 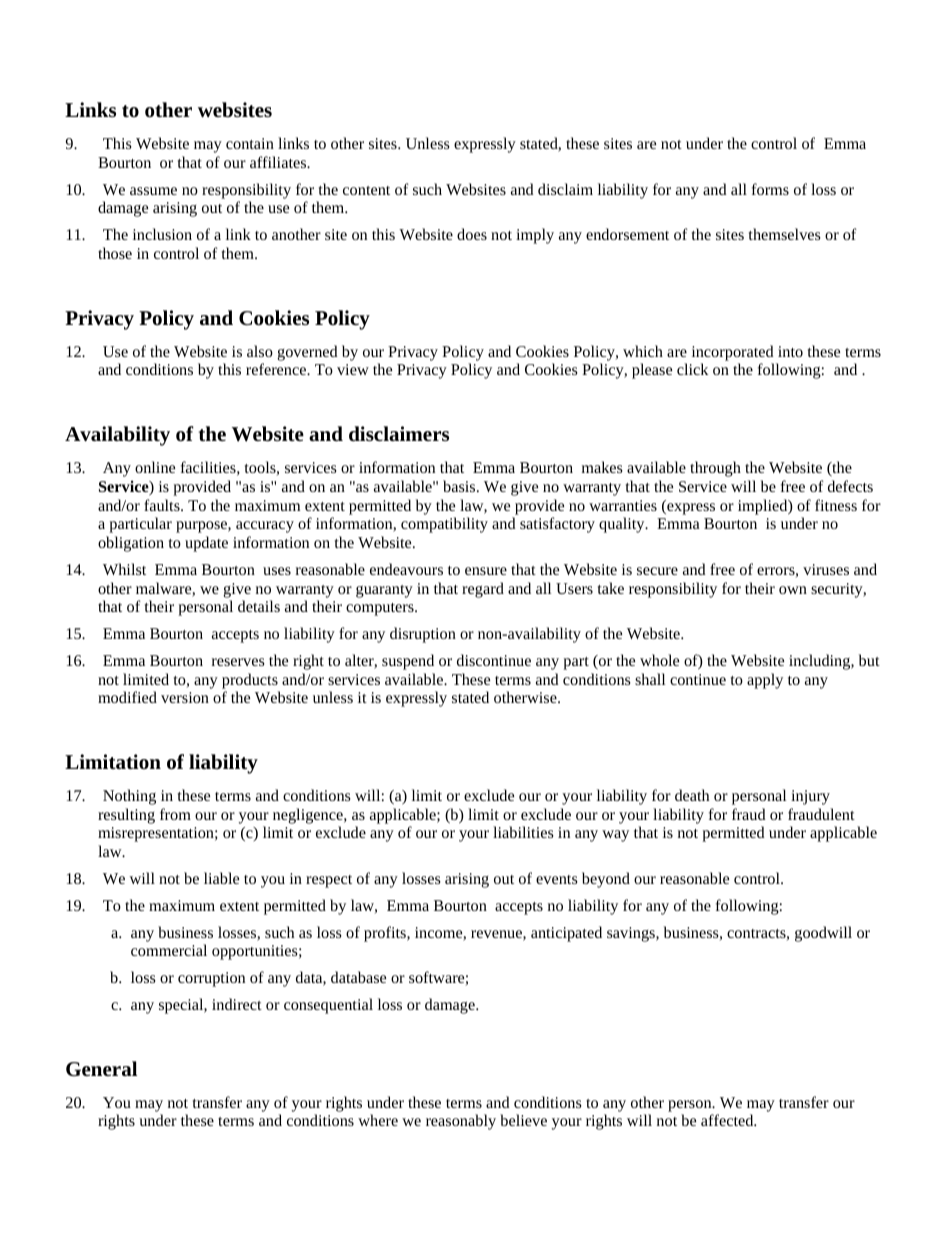 I want to click on assume, so click(x=153, y=191).
